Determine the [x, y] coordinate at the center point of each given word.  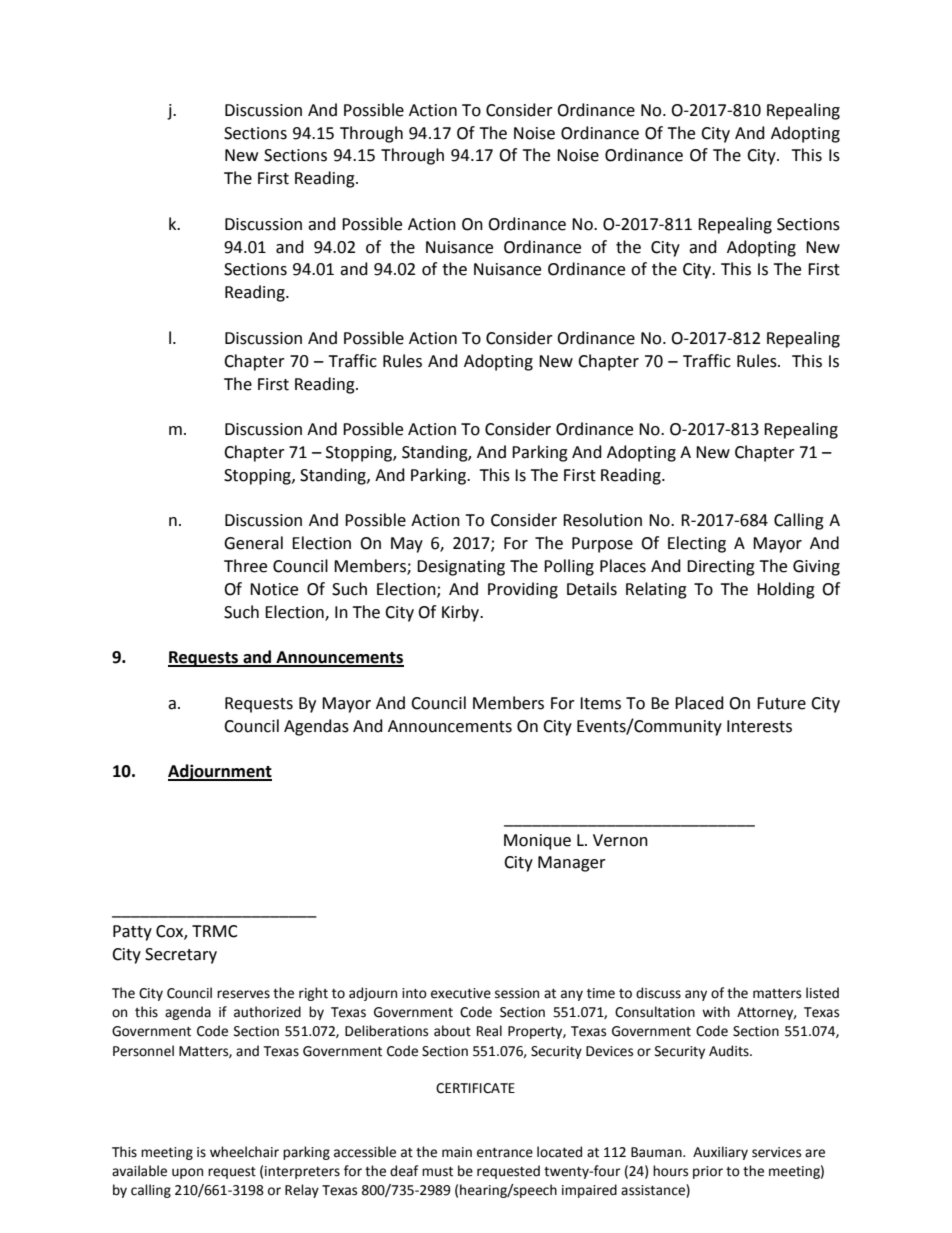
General [253, 543]
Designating [461, 568]
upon [187, 1173]
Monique [537, 842]
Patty [132, 933]
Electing [697, 544]
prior [708, 1172]
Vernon [620, 840]
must [437, 1172]
